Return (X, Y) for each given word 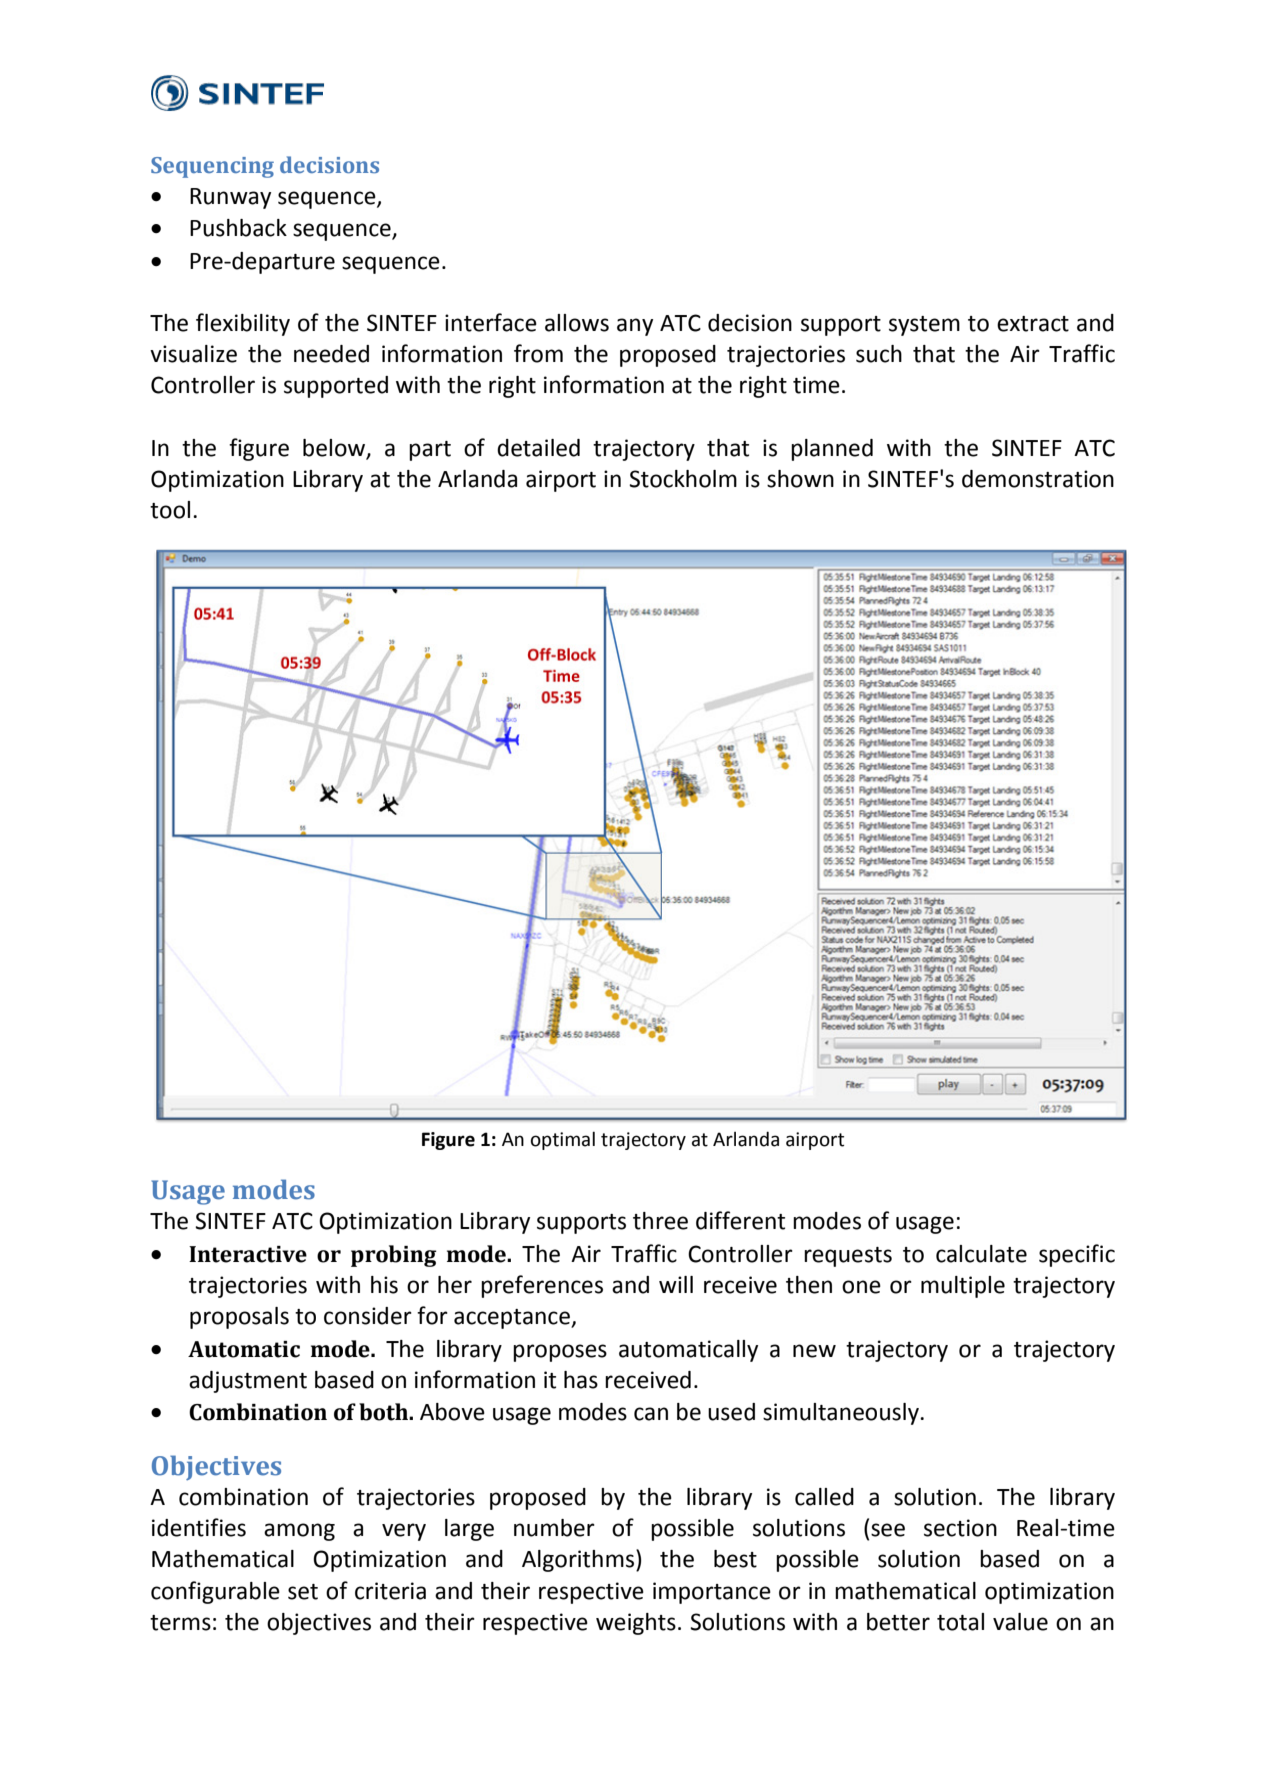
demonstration (1038, 479)
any (635, 327)
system (924, 326)
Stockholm (683, 479)
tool (170, 510)
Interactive (248, 1254)
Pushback (238, 228)
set (303, 1592)
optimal (563, 1140)
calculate (981, 1254)
